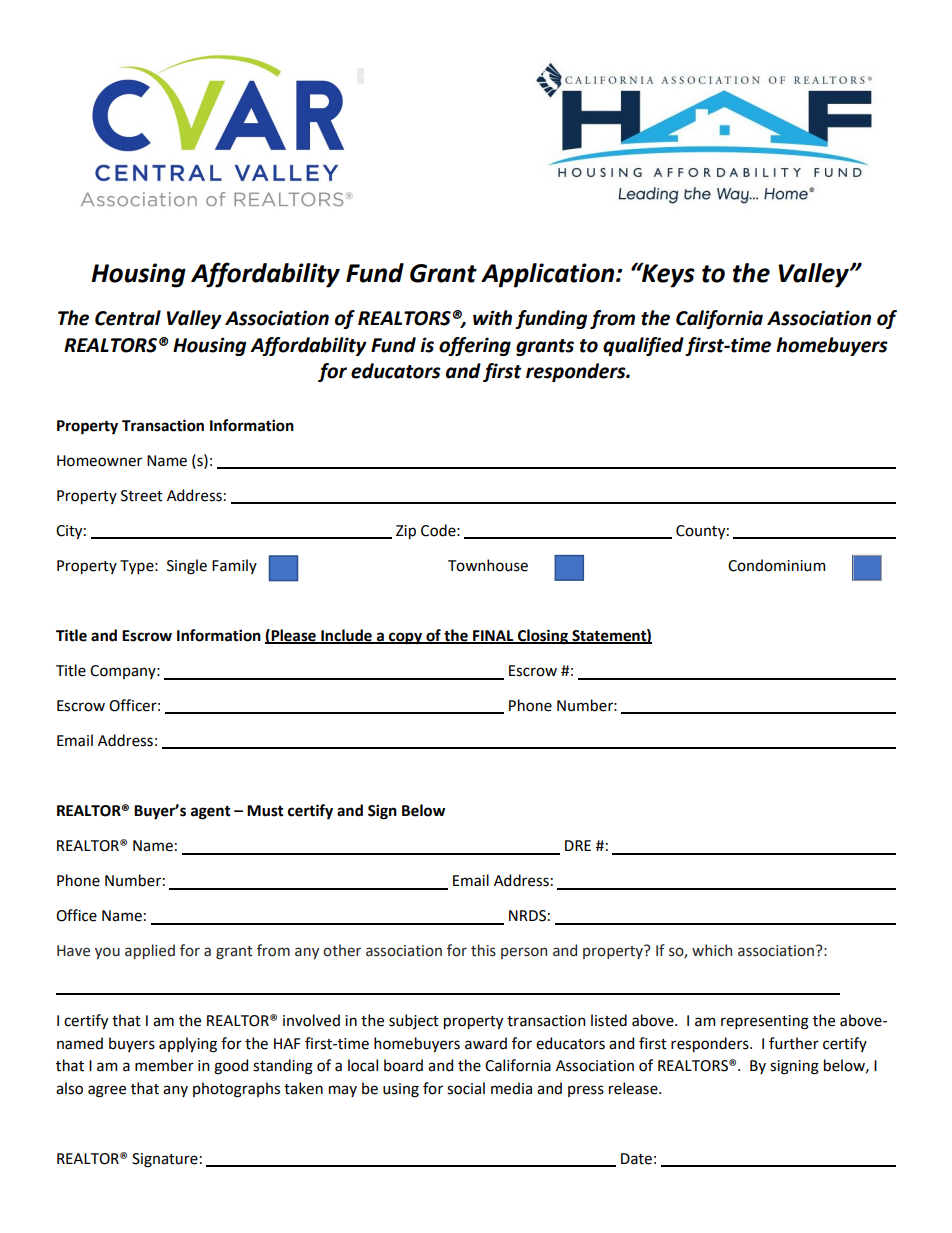 This image has width=952, height=1233. What do you see at coordinates (492, 318) in the image?
I see `with` at bounding box center [492, 318].
